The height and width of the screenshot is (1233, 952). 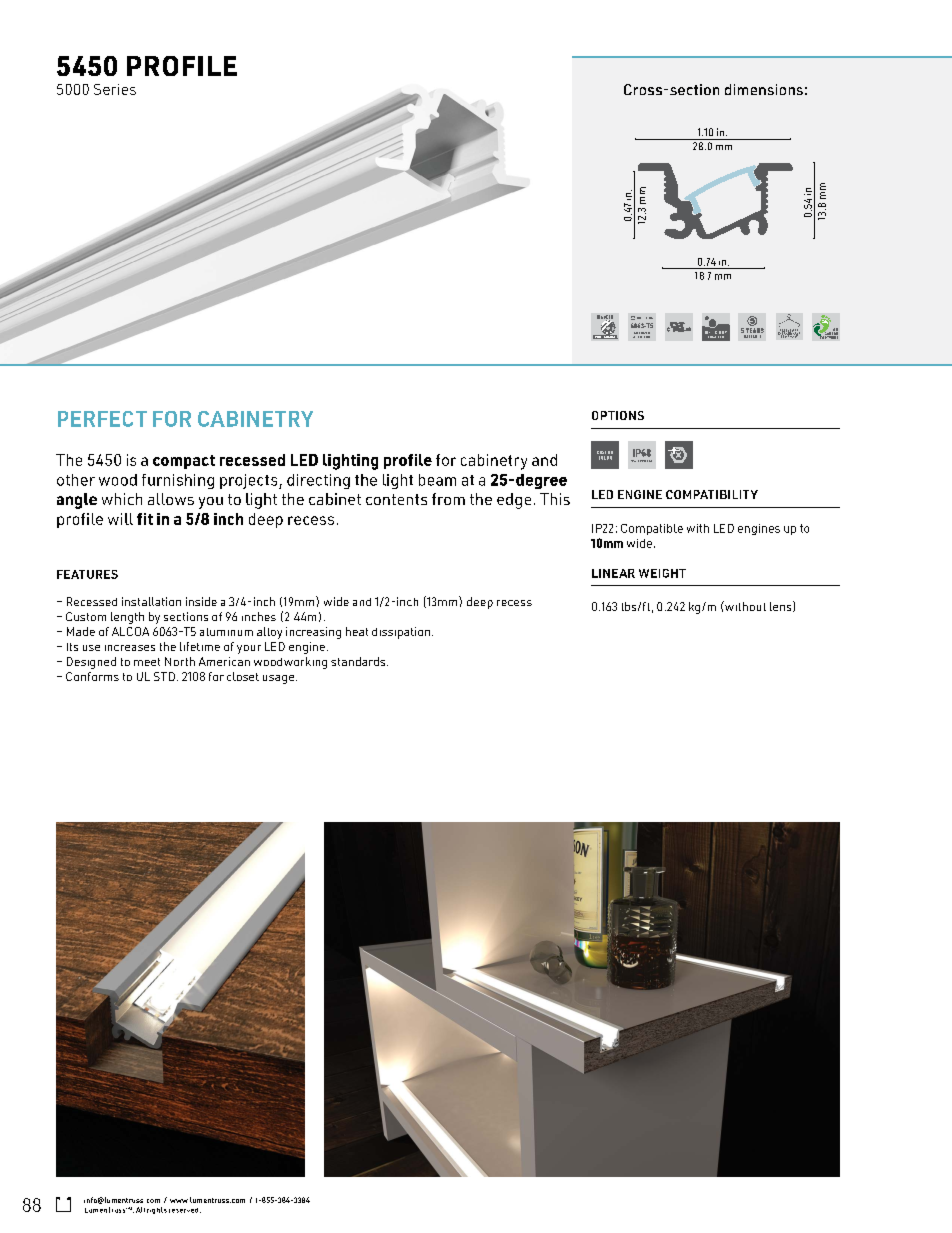 I want to click on OPTIONS, so click(x=618, y=415).
